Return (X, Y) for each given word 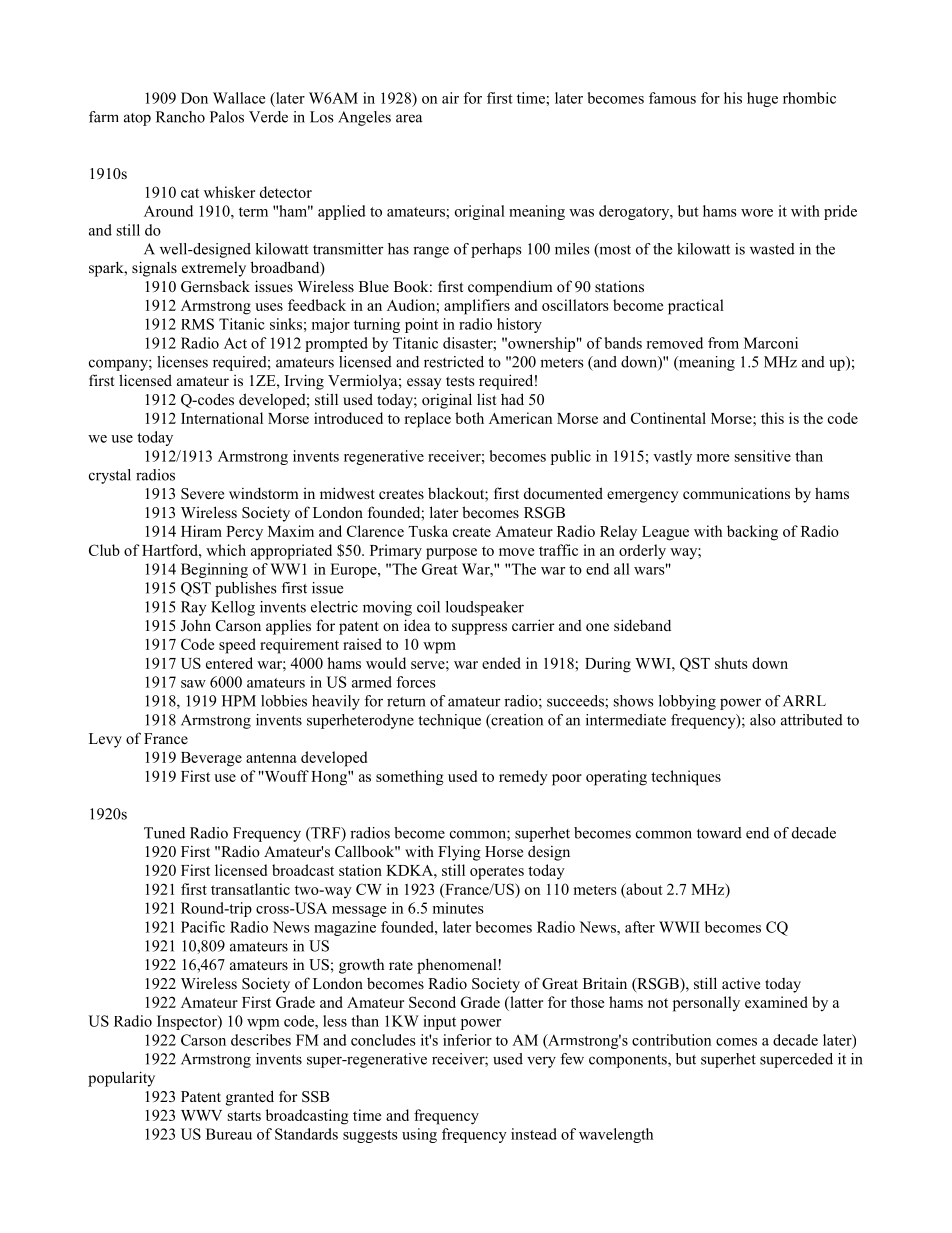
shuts (731, 663)
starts (244, 1116)
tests (460, 381)
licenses (182, 362)
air (450, 98)
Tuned (164, 833)
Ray (193, 608)
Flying (459, 853)
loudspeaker (485, 608)
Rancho (180, 117)
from (723, 343)
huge (762, 99)
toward (719, 833)
